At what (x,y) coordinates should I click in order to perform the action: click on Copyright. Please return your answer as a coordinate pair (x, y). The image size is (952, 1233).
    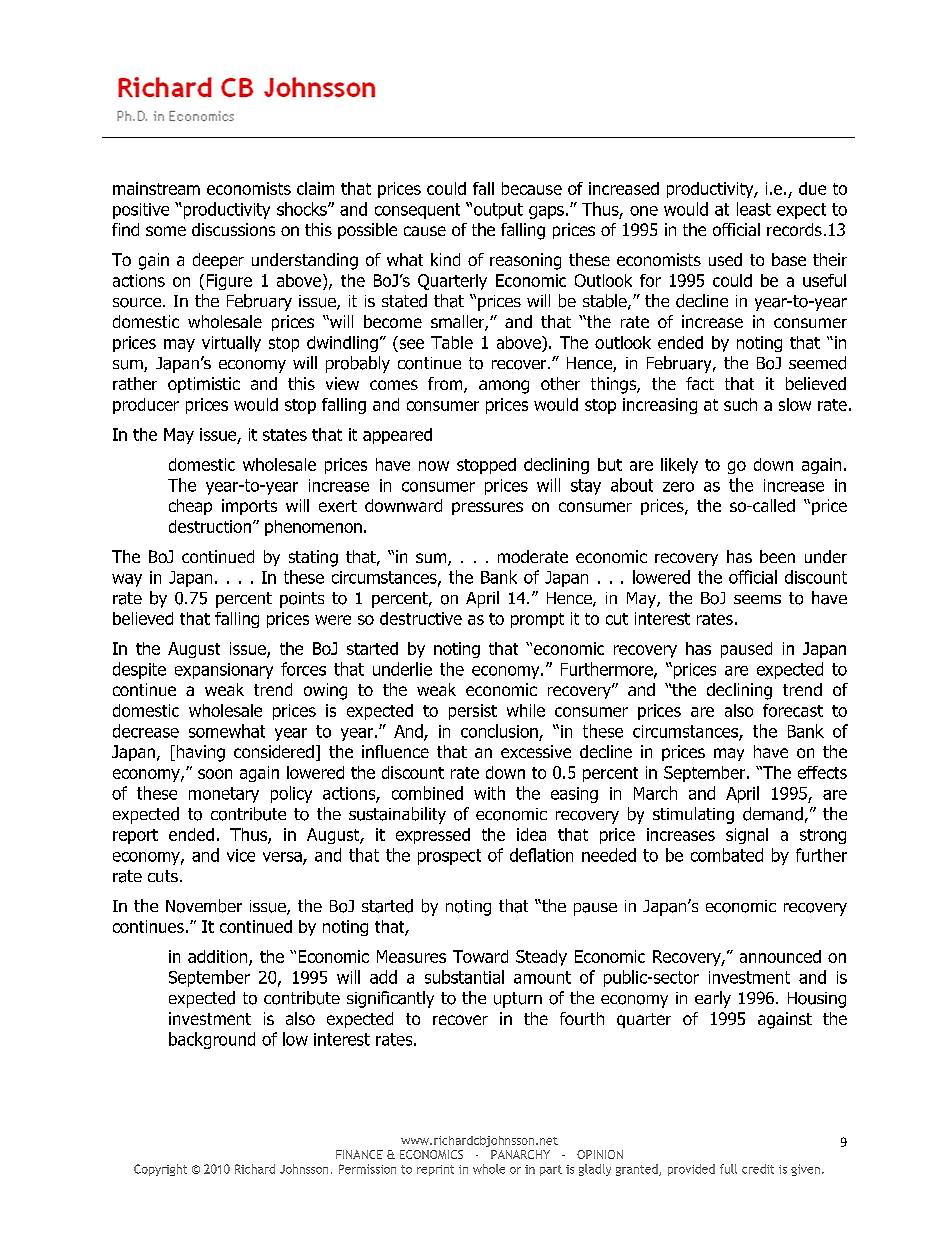
    Looking at the image, I should click on (160, 1170).
